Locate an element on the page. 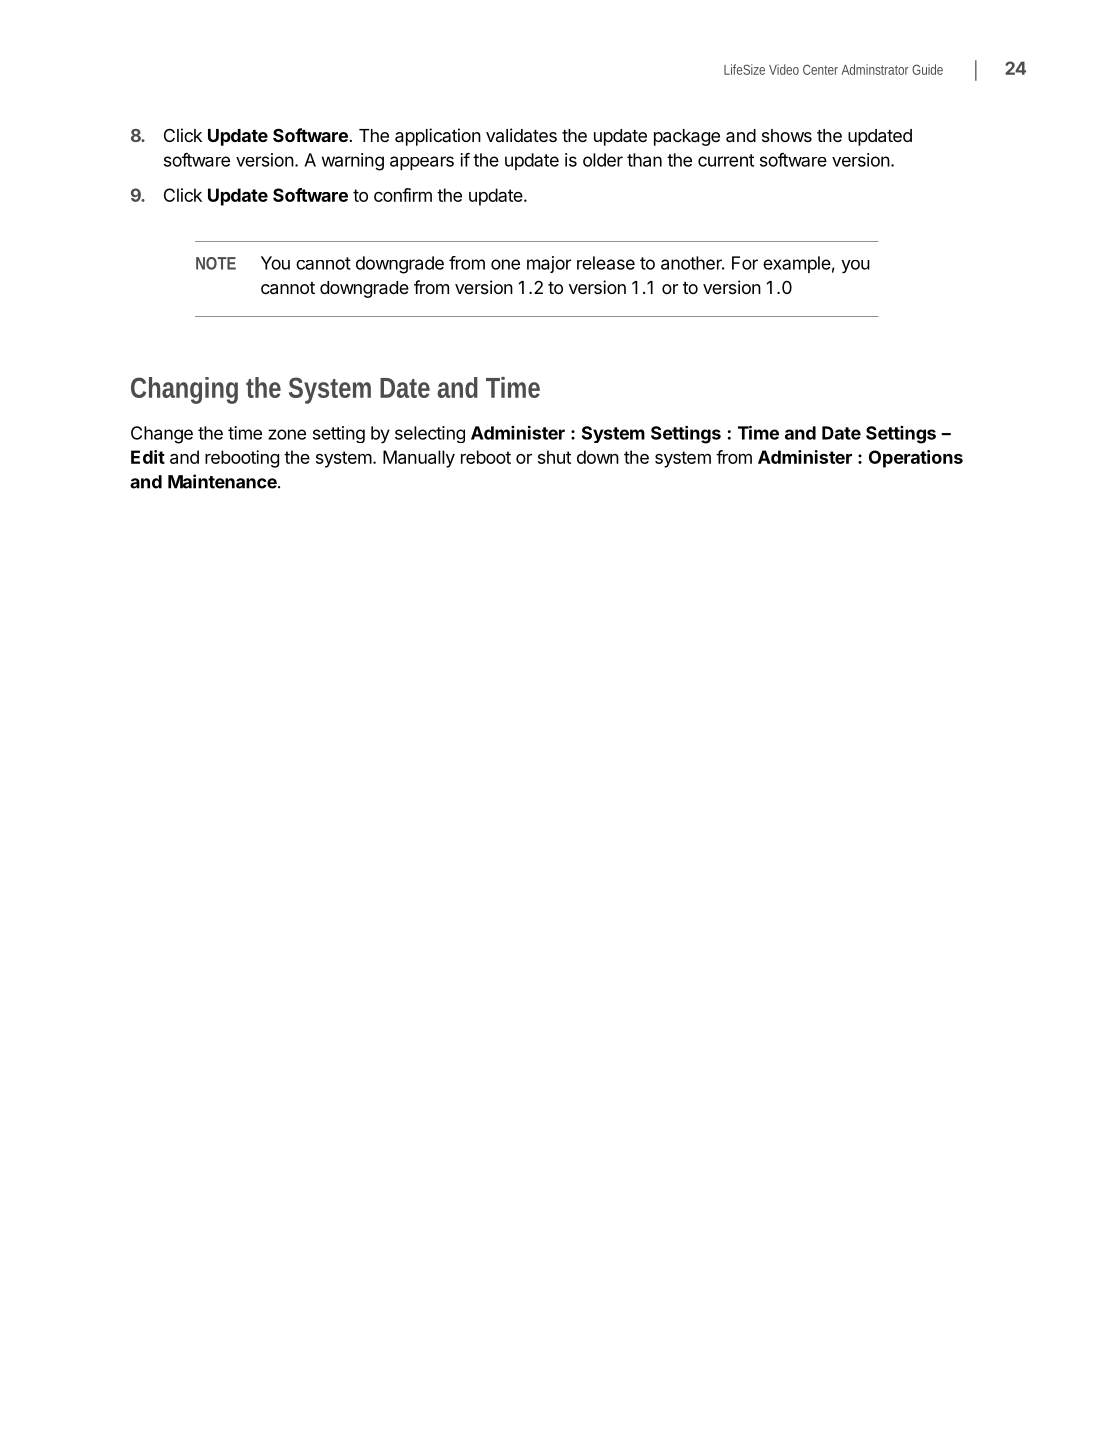  Operations is located at coordinates (916, 459).
